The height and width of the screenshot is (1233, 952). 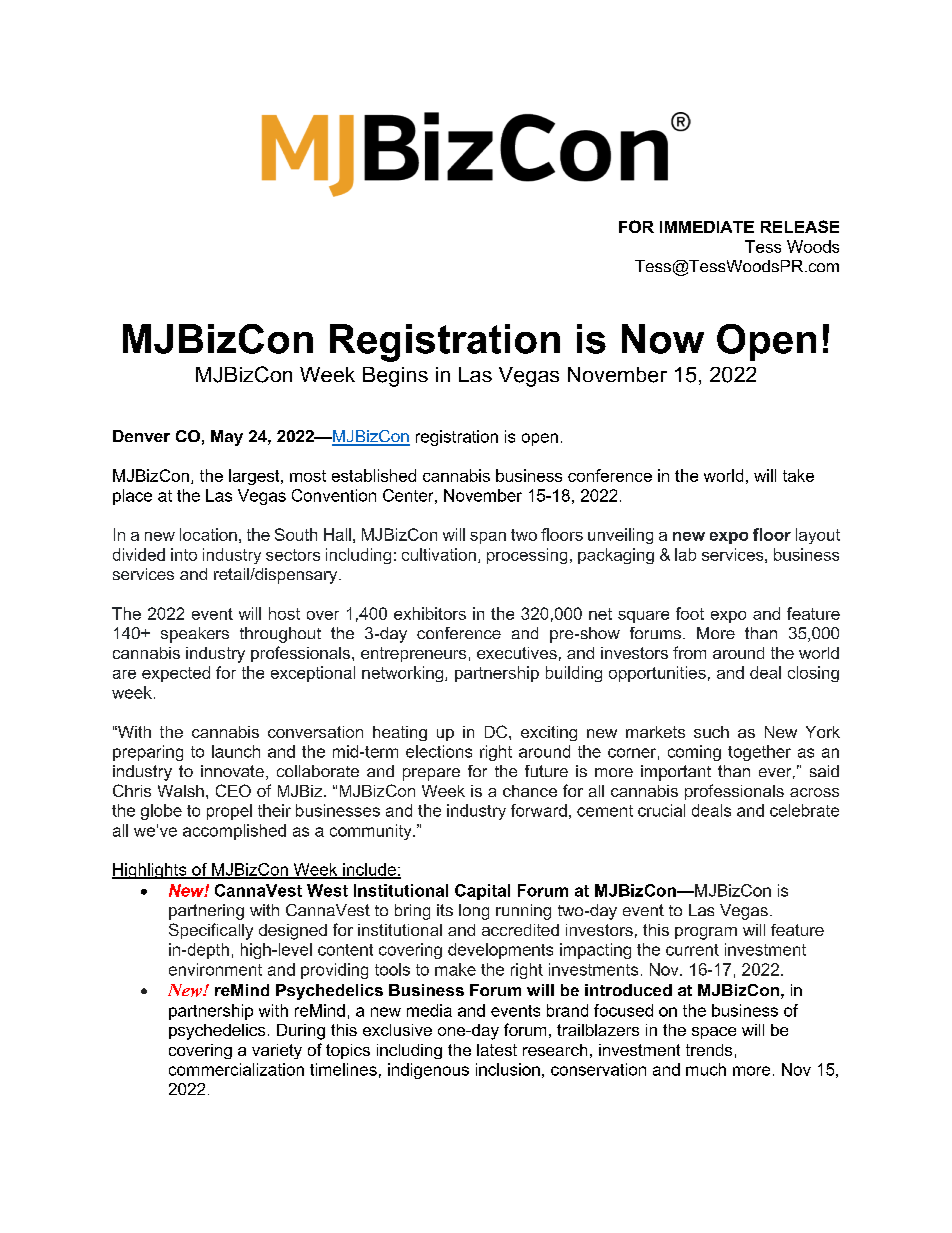 What do you see at coordinates (800, 226) in the screenshot?
I see `RELEASE` at bounding box center [800, 226].
